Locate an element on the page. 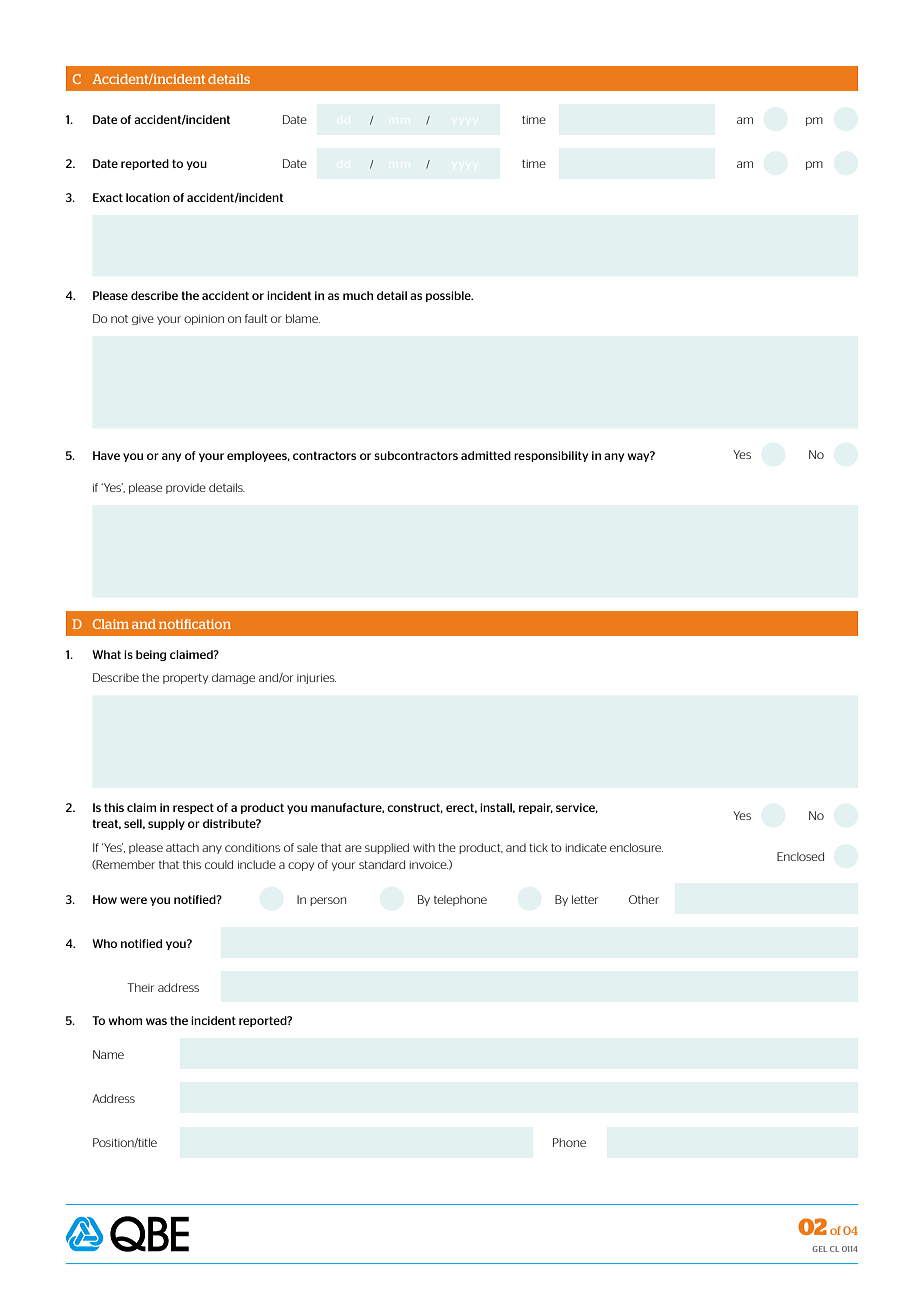 The image size is (924, 1308). possible is located at coordinates (449, 296).
